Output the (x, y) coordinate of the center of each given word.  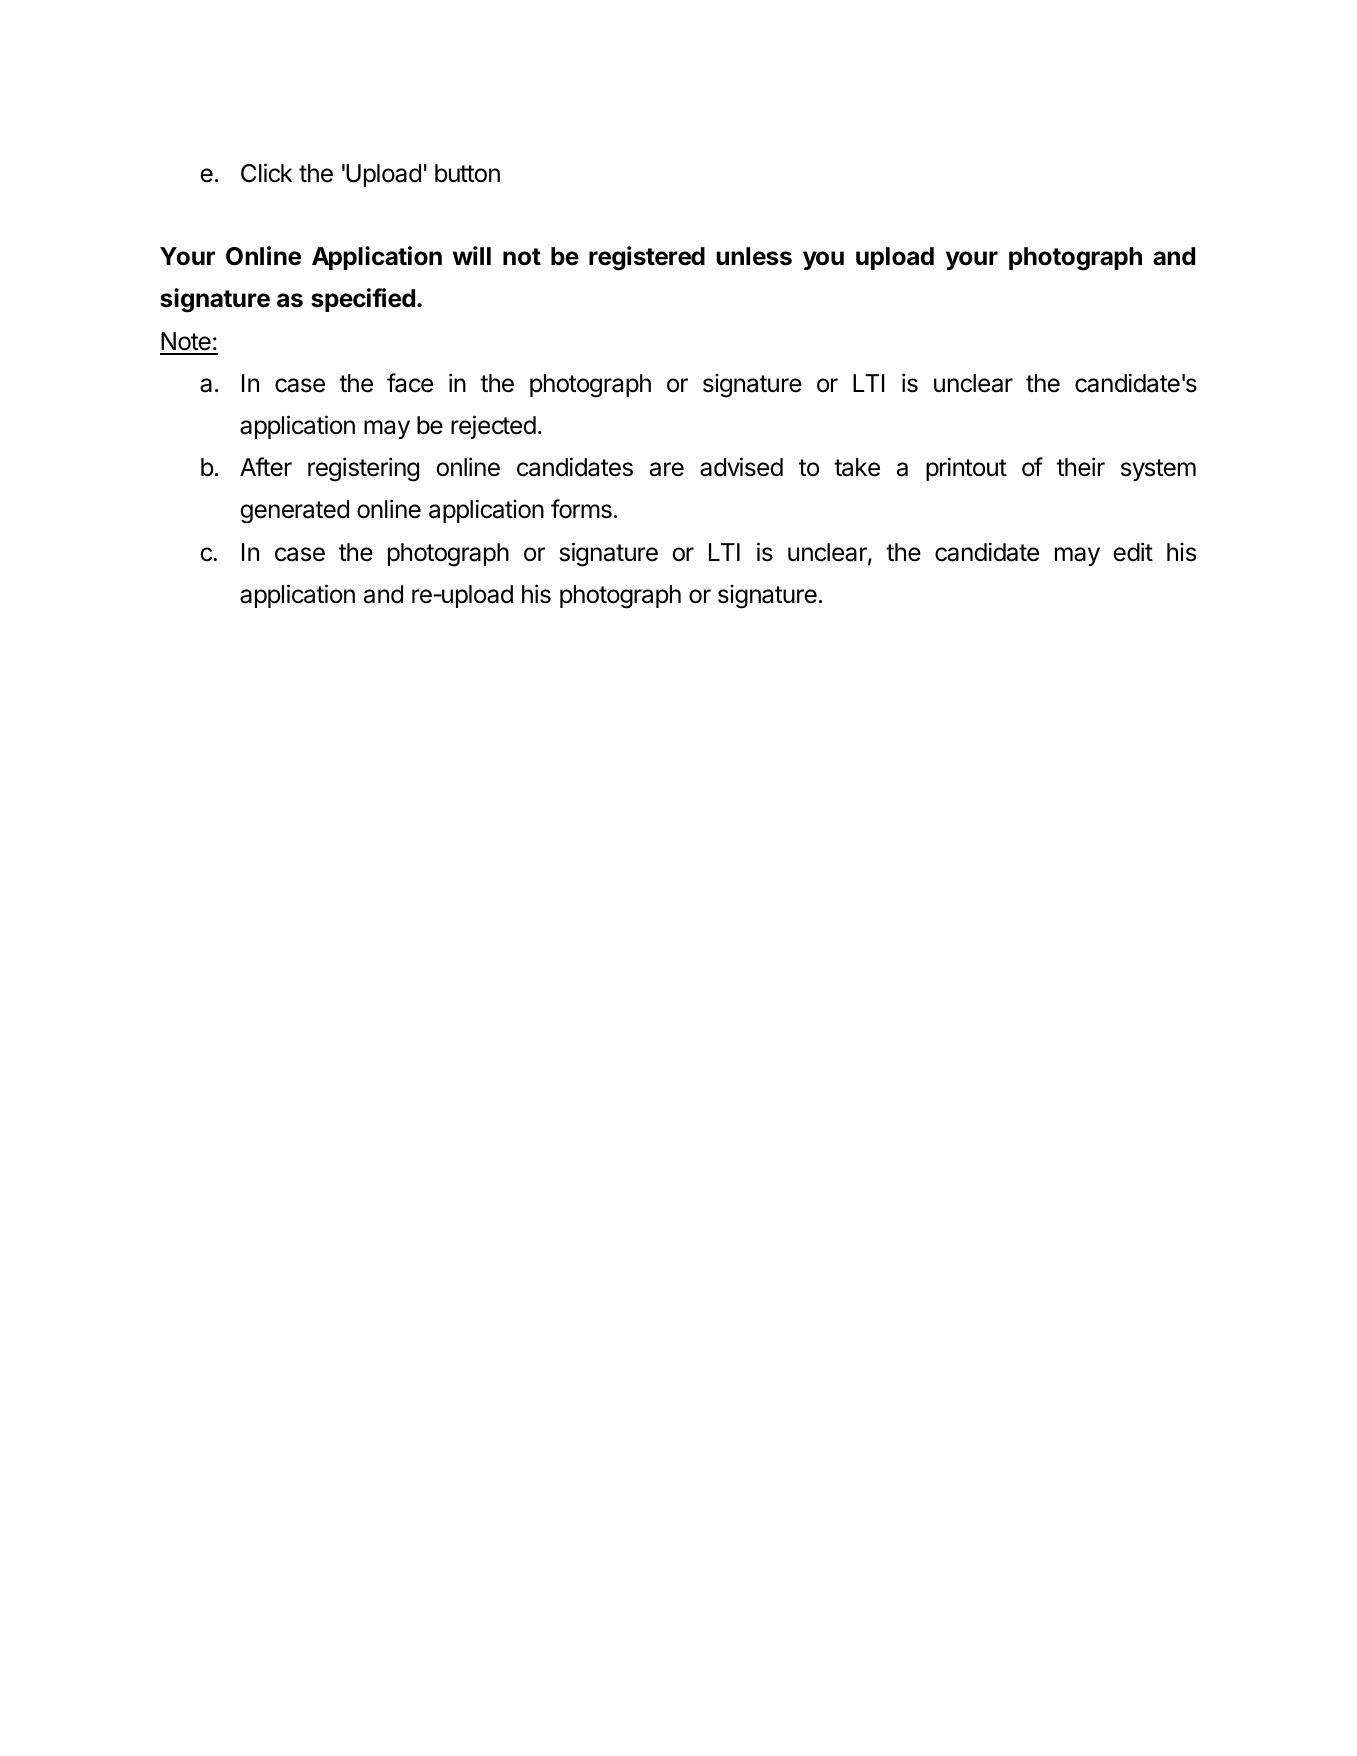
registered (647, 258)
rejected (493, 427)
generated (294, 512)
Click (267, 173)
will (472, 255)
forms (581, 509)
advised (741, 467)
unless (754, 256)
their (1081, 467)
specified (363, 300)
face (410, 383)
